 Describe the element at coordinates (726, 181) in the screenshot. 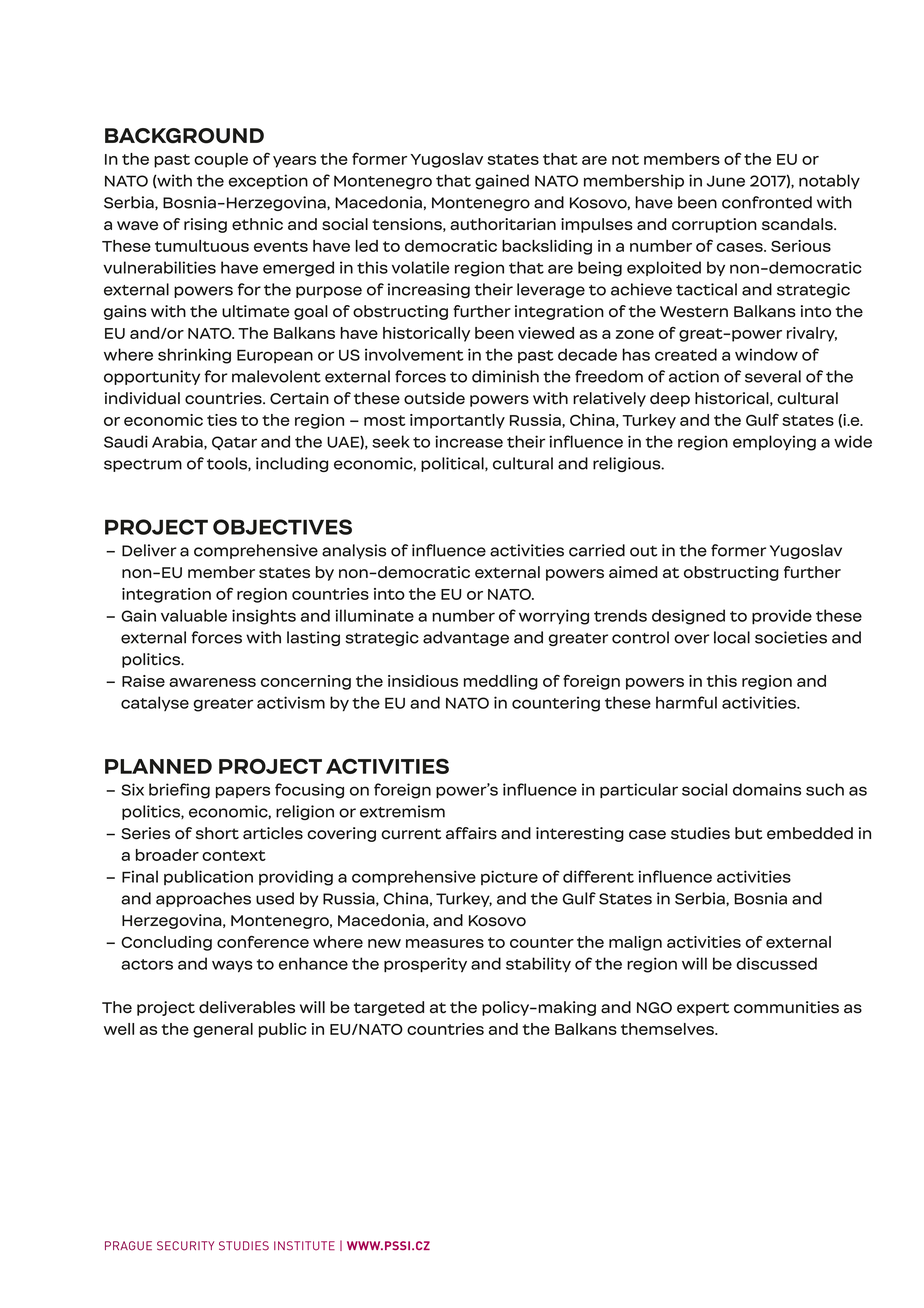

I see `June` at that location.
